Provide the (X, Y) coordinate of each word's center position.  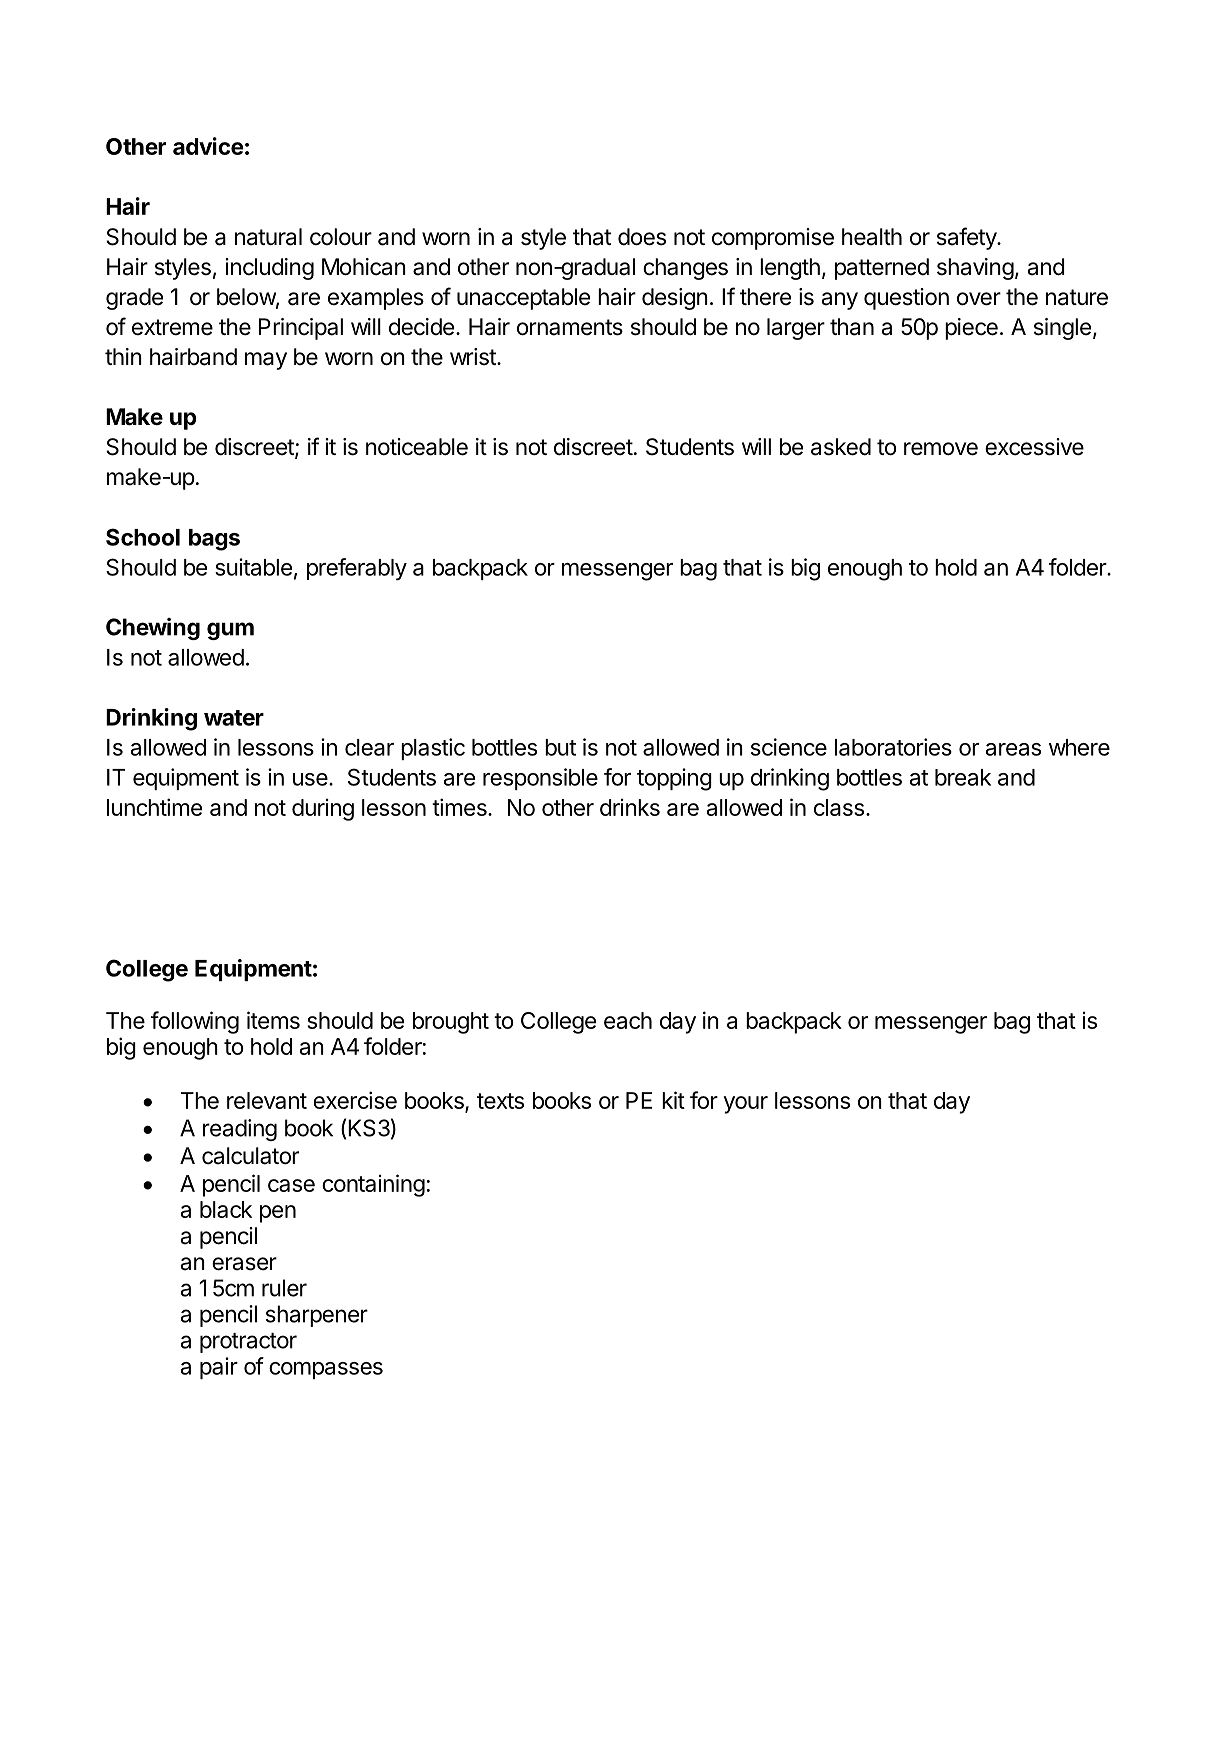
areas (1013, 749)
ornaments (570, 327)
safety (967, 238)
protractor (248, 1343)
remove (941, 449)
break (963, 777)
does (642, 237)
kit (673, 1100)
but (560, 747)
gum (230, 631)
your (746, 1105)
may (266, 361)
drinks (630, 807)
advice (208, 146)
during (323, 810)
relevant (267, 1100)
